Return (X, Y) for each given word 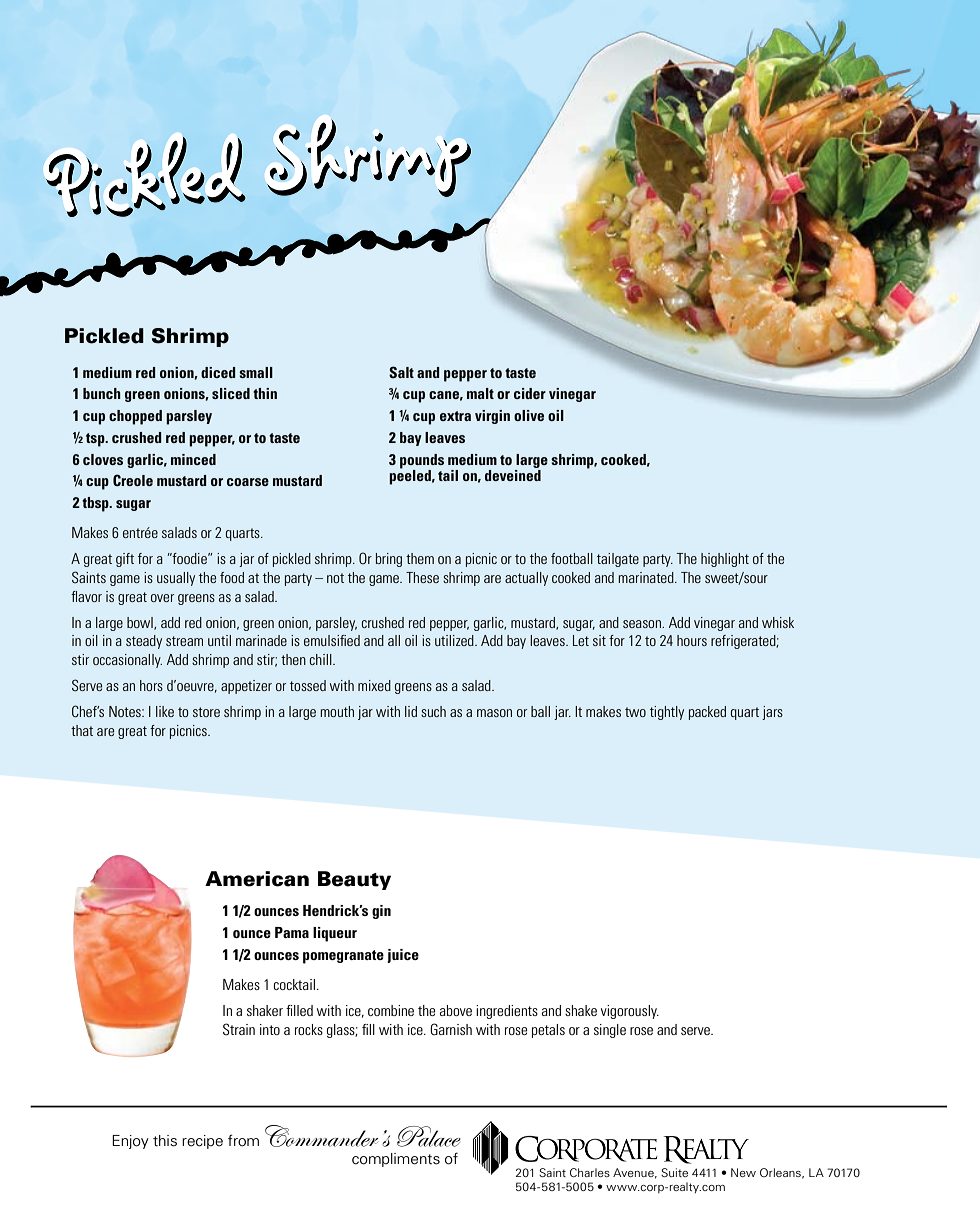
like (165, 711)
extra (455, 416)
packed (707, 713)
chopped (135, 417)
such (433, 711)
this (165, 1141)
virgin (492, 417)
